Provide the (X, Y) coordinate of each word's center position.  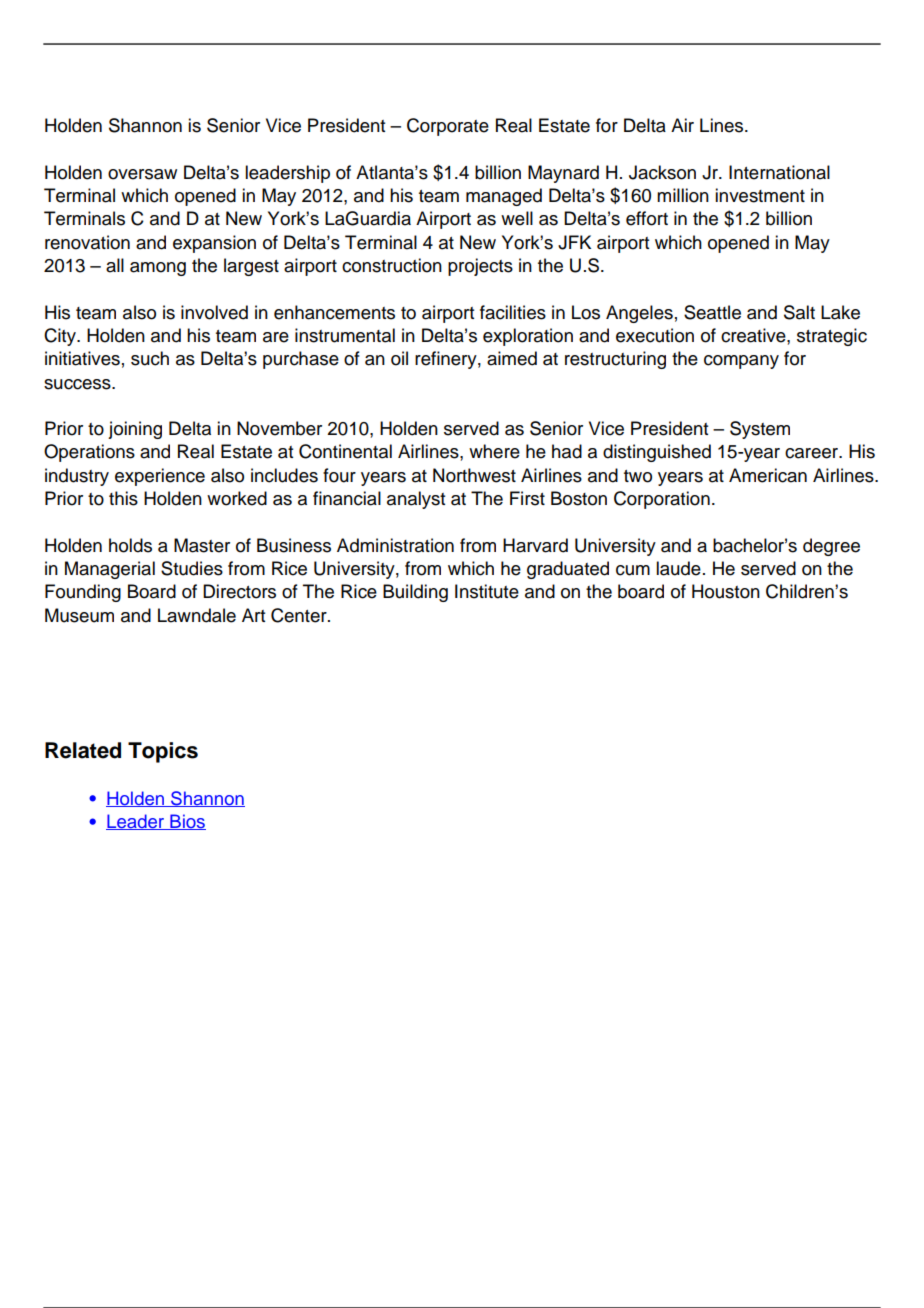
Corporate (448, 127)
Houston (726, 591)
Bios (187, 822)
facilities (513, 312)
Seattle (712, 312)
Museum (79, 615)
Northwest (474, 475)
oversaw (142, 174)
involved (214, 312)
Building (415, 593)
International (779, 172)
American (768, 475)
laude (678, 568)
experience (160, 477)
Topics (163, 752)
